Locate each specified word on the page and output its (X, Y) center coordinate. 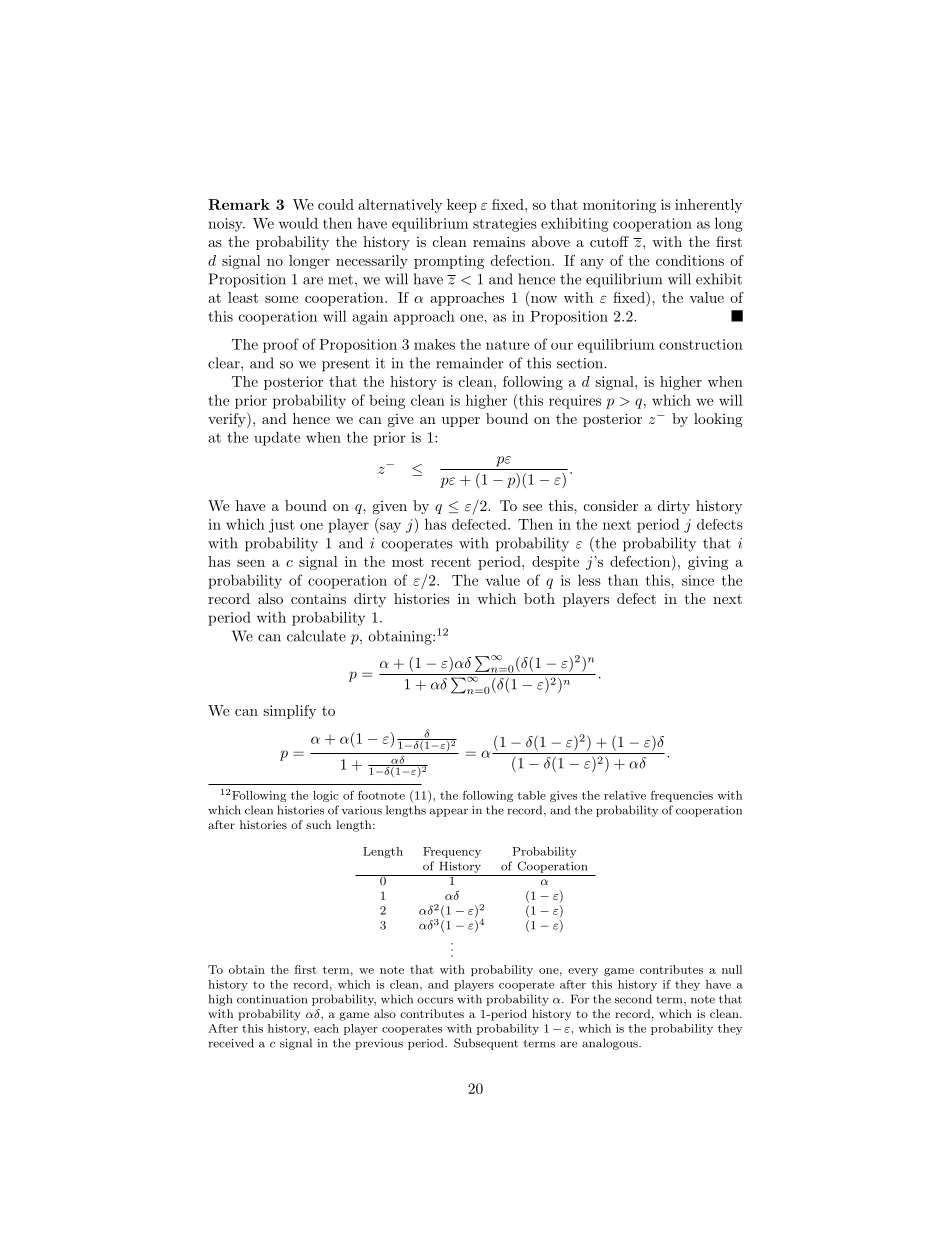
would (298, 223)
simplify (289, 712)
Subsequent (486, 1044)
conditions (690, 260)
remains (499, 241)
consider (611, 505)
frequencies (682, 796)
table (531, 795)
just (282, 526)
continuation (272, 999)
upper (461, 422)
